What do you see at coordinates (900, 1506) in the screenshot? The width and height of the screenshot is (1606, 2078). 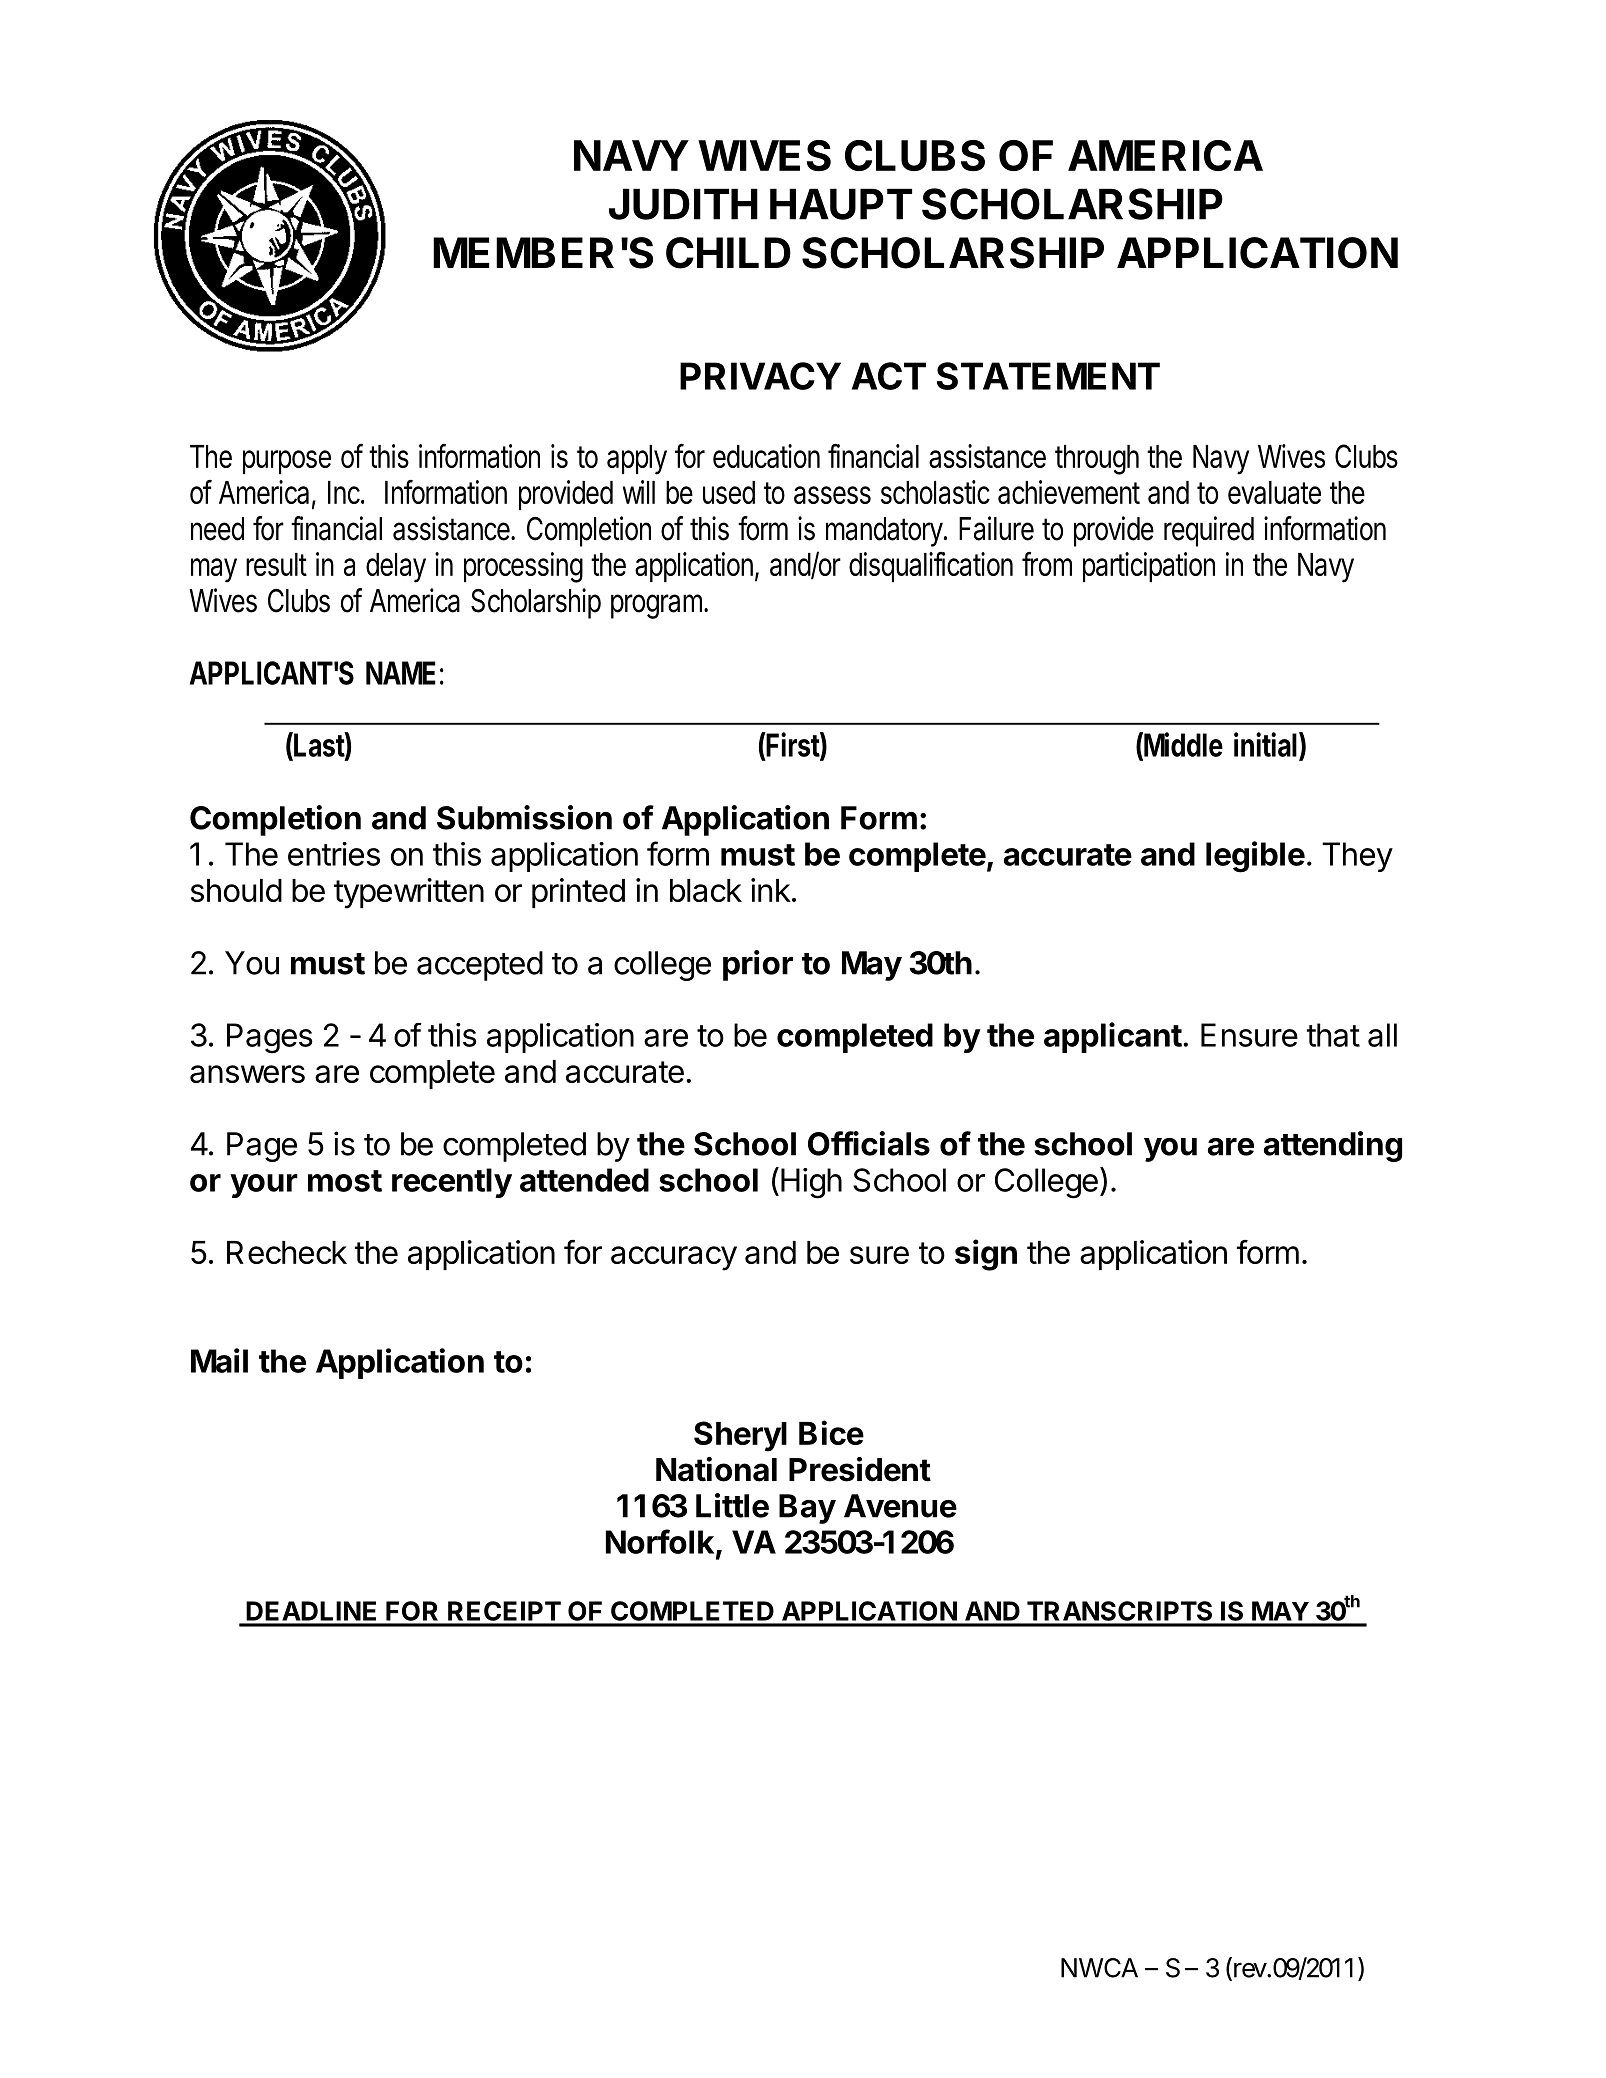 I see `Avenue` at bounding box center [900, 1506].
